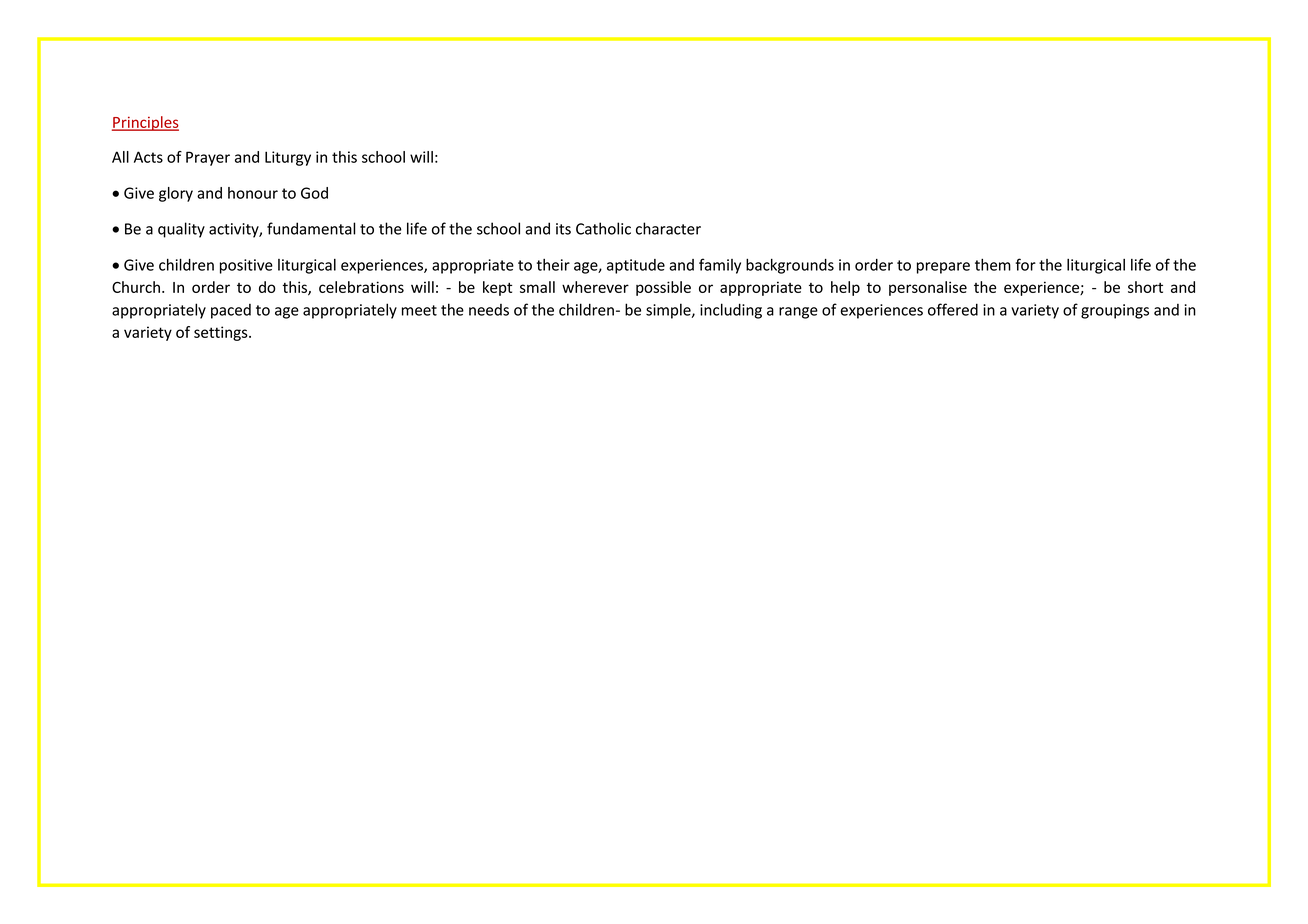  I want to click on Liturgy, so click(288, 158).
